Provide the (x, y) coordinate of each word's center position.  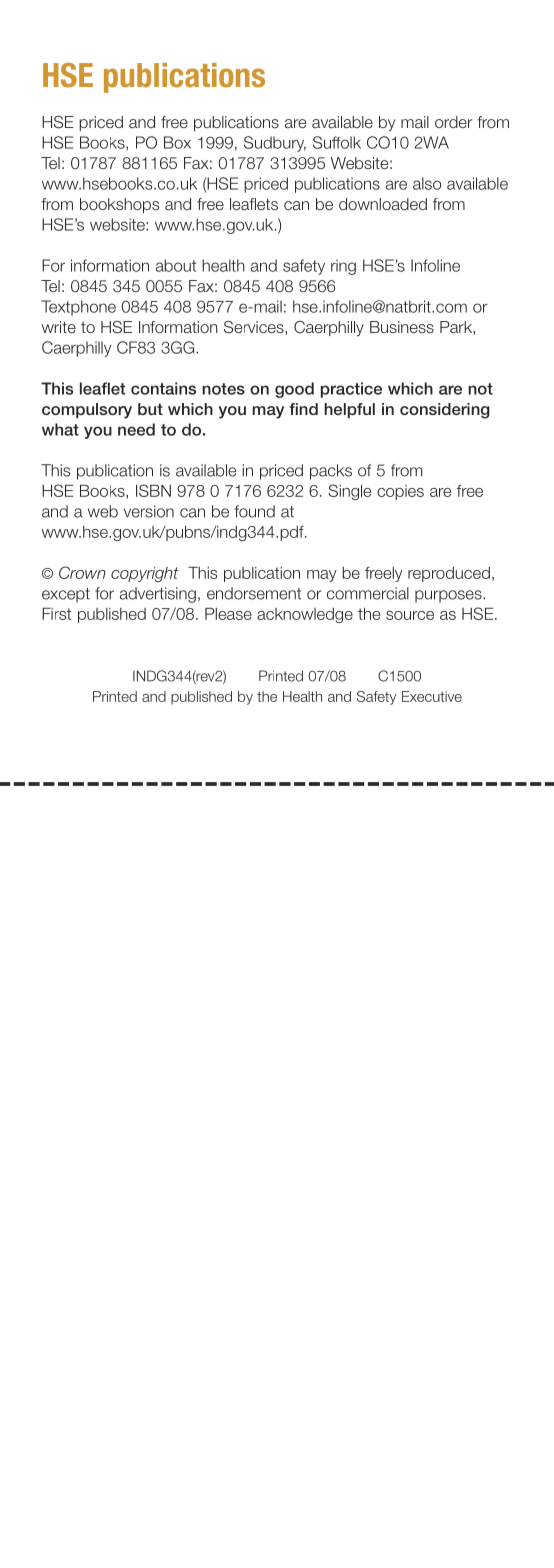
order (453, 122)
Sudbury (275, 144)
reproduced (449, 574)
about (176, 265)
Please (228, 614)
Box (177, 142)
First (56, 614)
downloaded (383, 204)
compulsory (87, 411)
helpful (349, 410)
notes (223, 389)
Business (402, 327)
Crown (82, 572)
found (255, 511)
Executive (432, 696)
